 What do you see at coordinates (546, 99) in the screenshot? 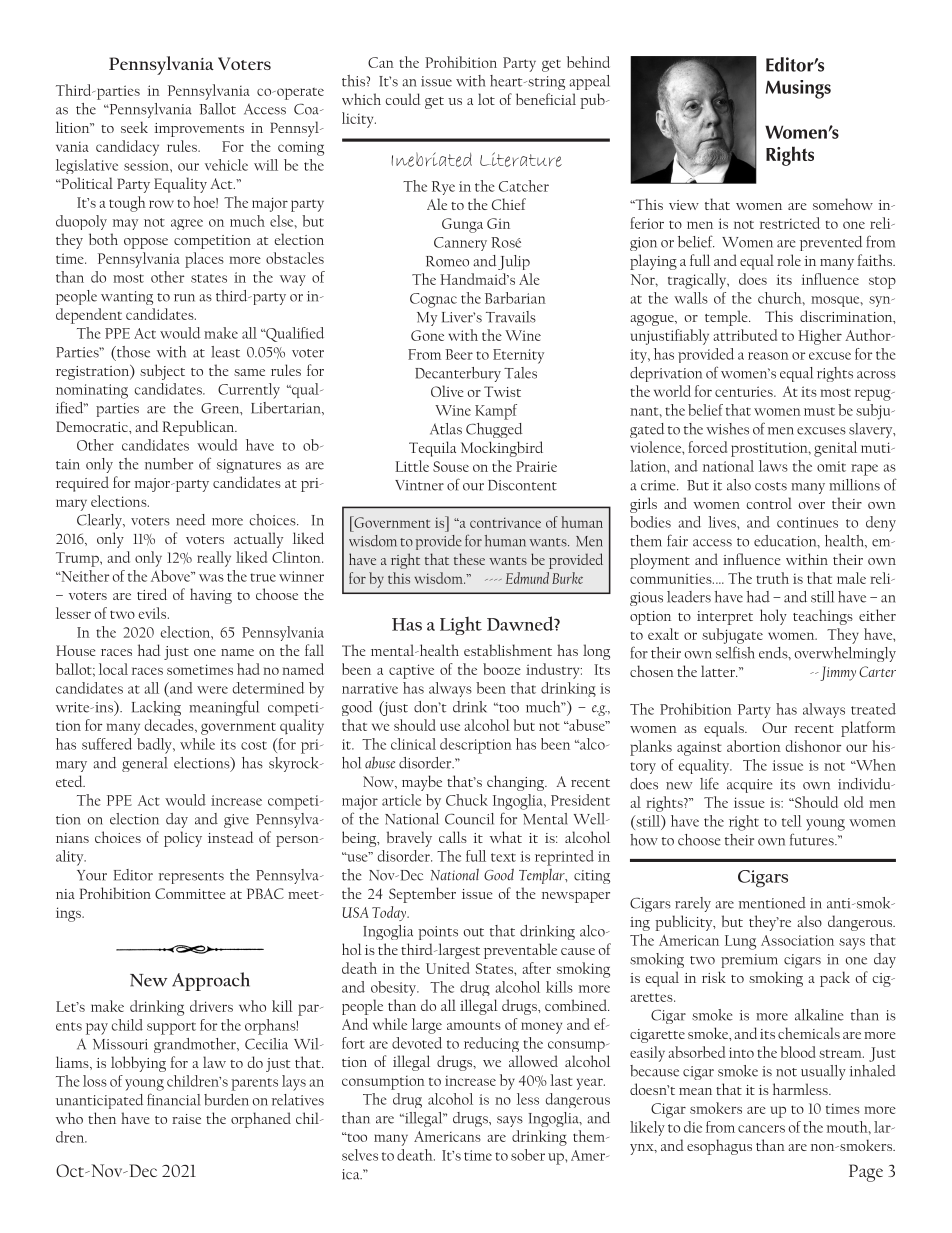
I see `beneficial` at bounding box center [546, 99].
